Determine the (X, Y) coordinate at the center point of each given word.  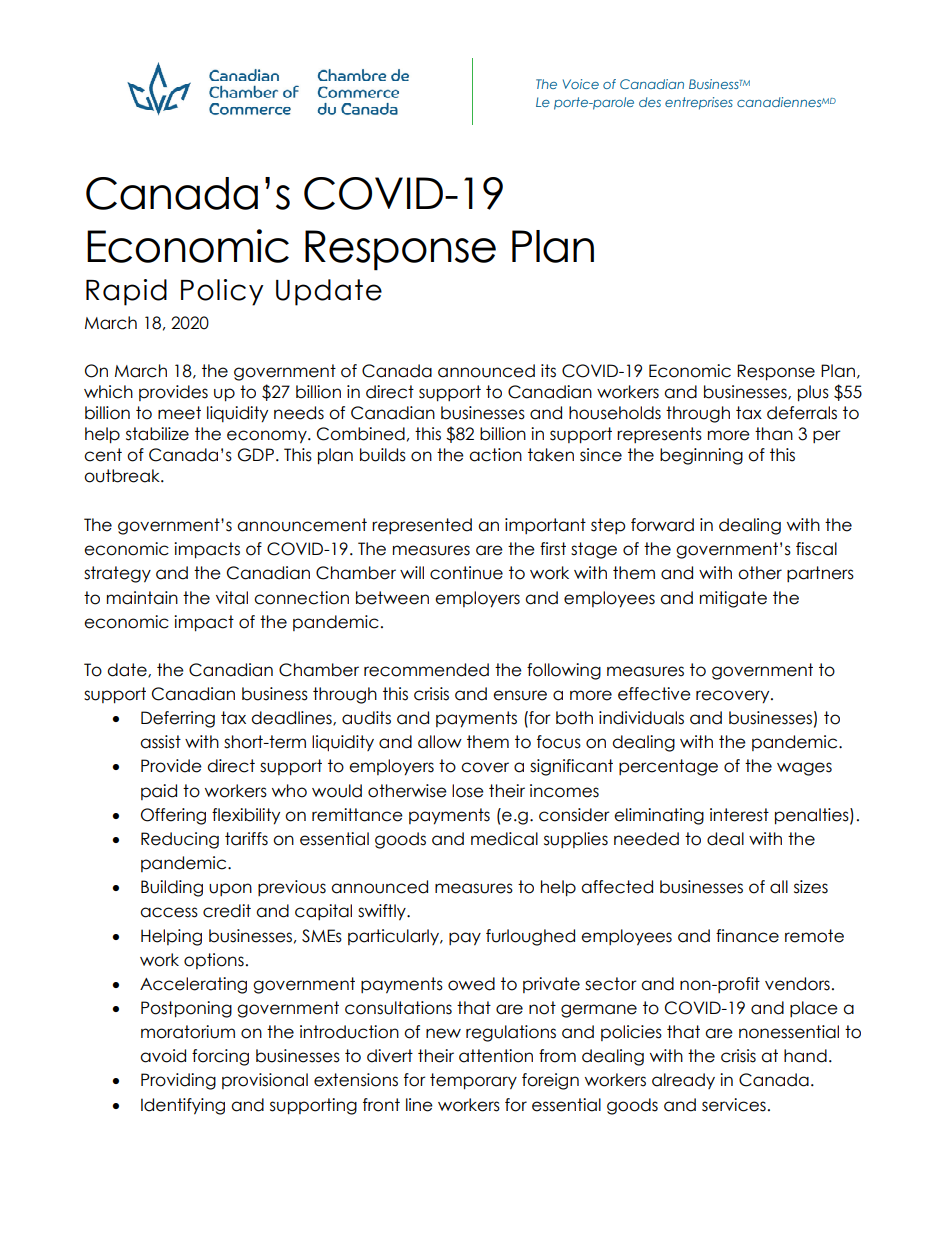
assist (160, 742)
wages (804, 769)
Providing (178, 1081)
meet (179, 413)
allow (440, 742)
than (774, 434)
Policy (222, 292)
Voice (581, 84)
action (495, 455)
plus (813, 393)
